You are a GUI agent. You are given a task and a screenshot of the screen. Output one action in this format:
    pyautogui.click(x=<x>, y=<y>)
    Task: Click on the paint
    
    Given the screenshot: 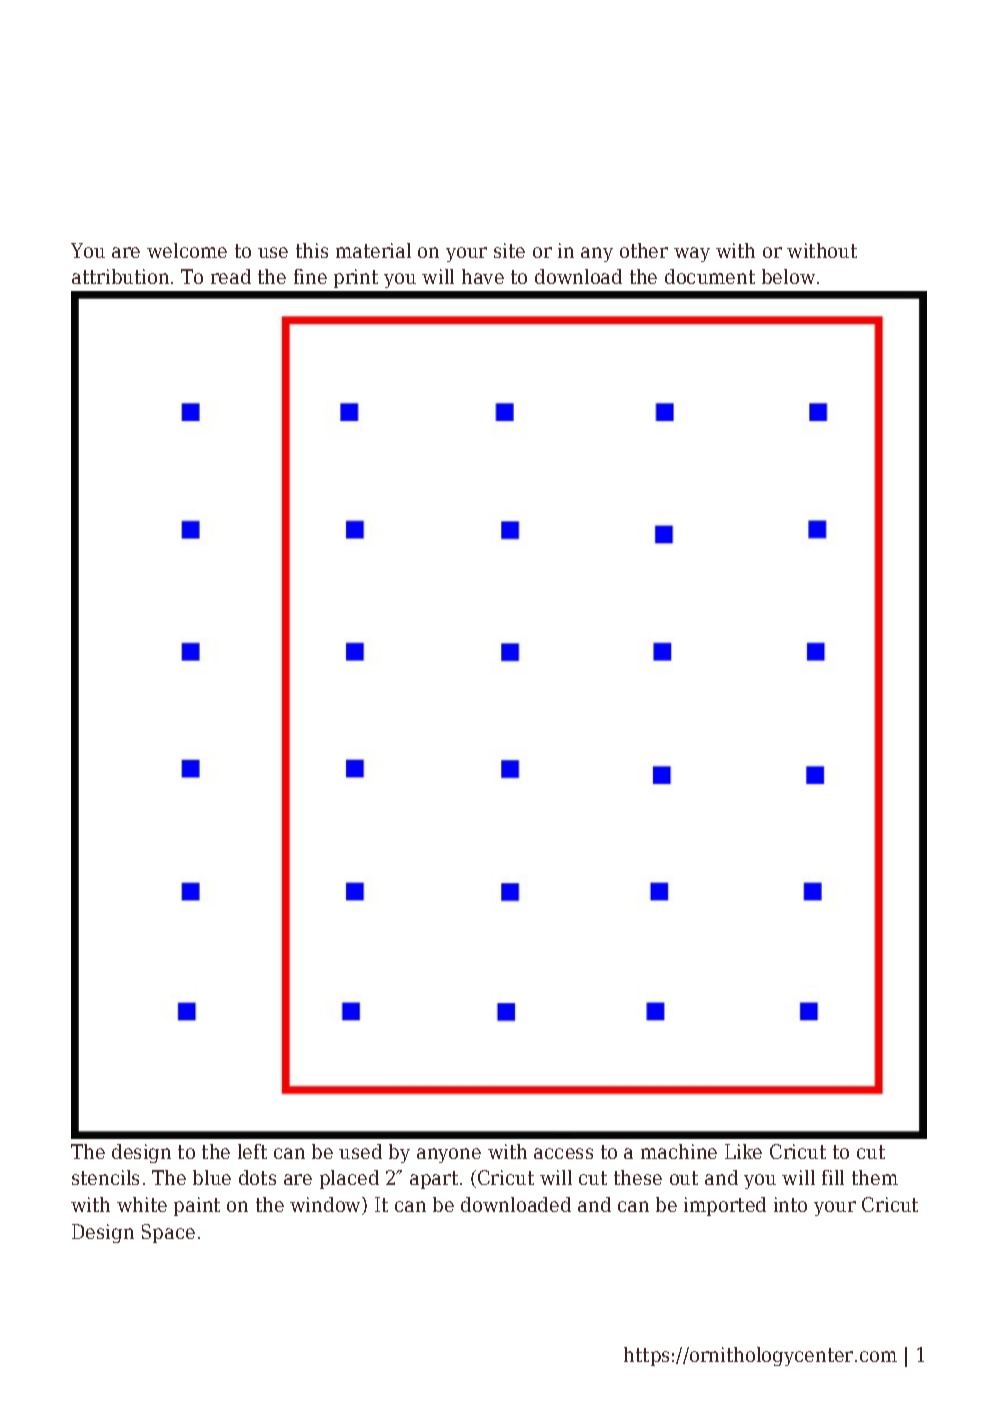 What is the action you would take?
    pyautogui.click(x=197, y=1206)
